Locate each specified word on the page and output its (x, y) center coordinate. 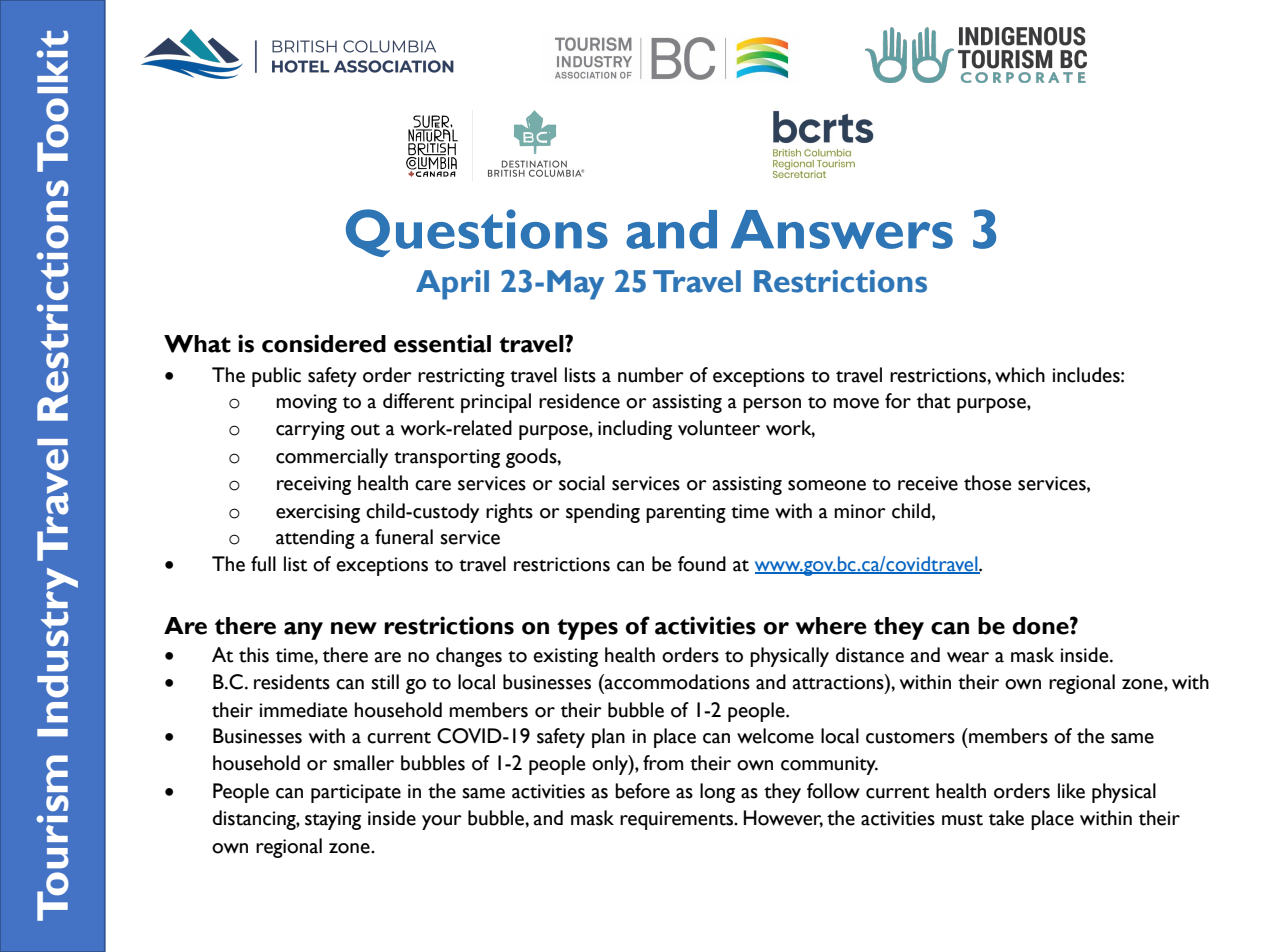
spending (603, 513)
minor (860, 511)
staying (333, 820)
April (452, 285)
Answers (842, 229)
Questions (477, 233)
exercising (318, 513)
